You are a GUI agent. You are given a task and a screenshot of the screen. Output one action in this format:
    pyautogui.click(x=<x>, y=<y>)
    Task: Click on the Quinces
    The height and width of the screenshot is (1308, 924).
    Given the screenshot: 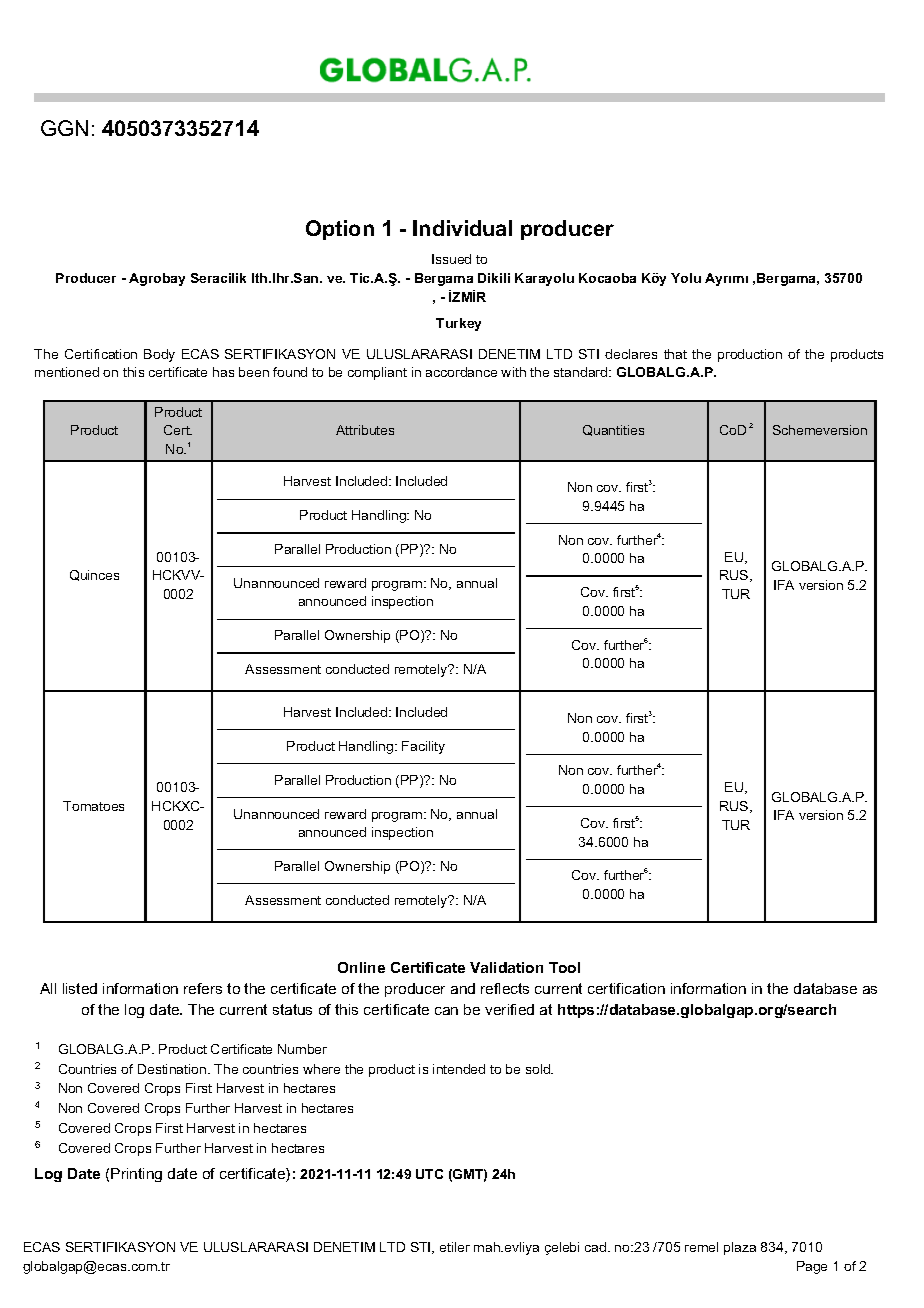 What is the action you would take?
    pyautogui.click(x=94, y=575)
